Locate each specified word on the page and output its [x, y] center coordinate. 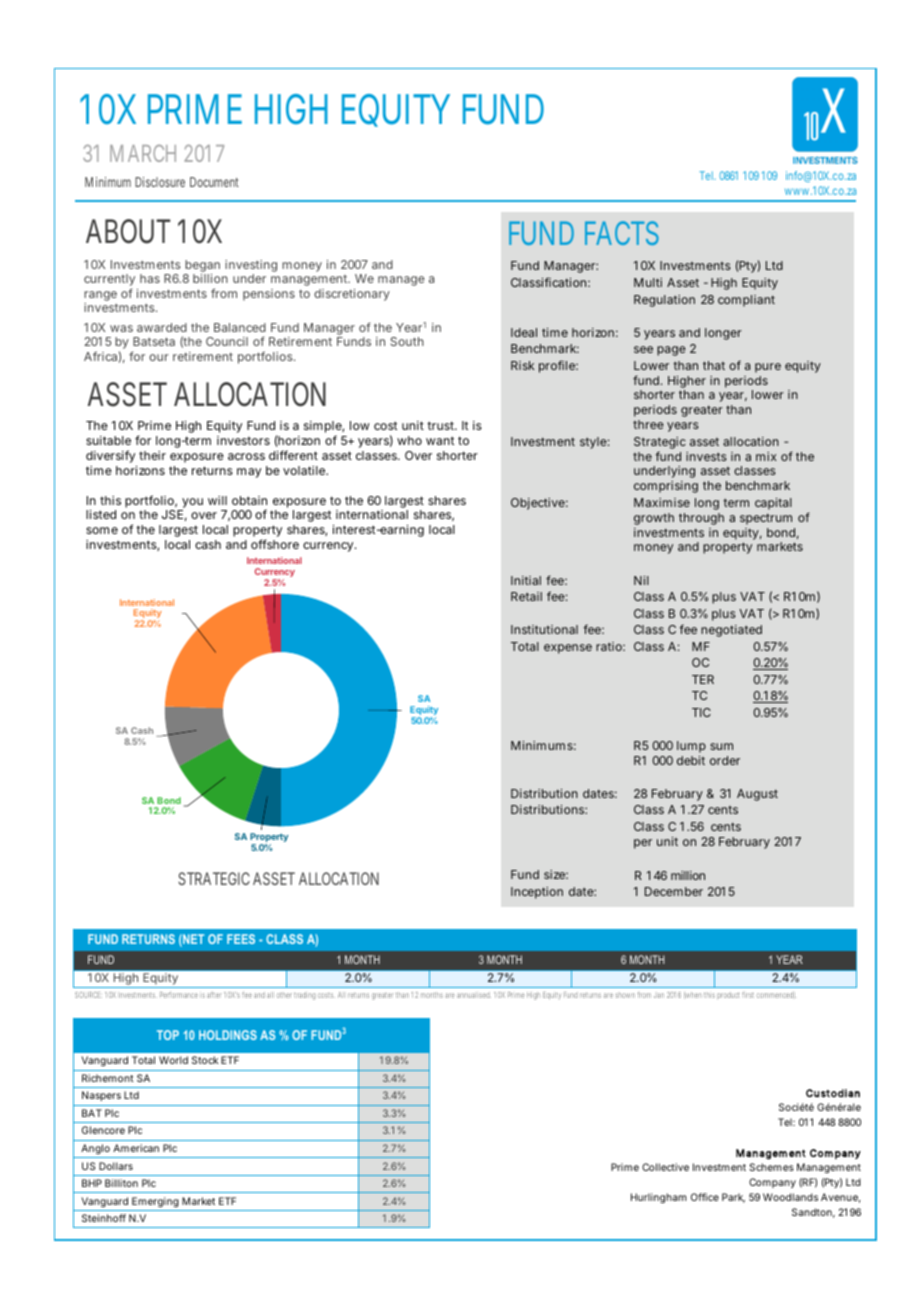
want [440, 440]
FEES [241, 939]
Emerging [155, 1202]
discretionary [352, 295]
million [688, 875]
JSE [172, 514]
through [701, 519]
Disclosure [160, 182]
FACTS [622, 233]
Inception [537, 893]
